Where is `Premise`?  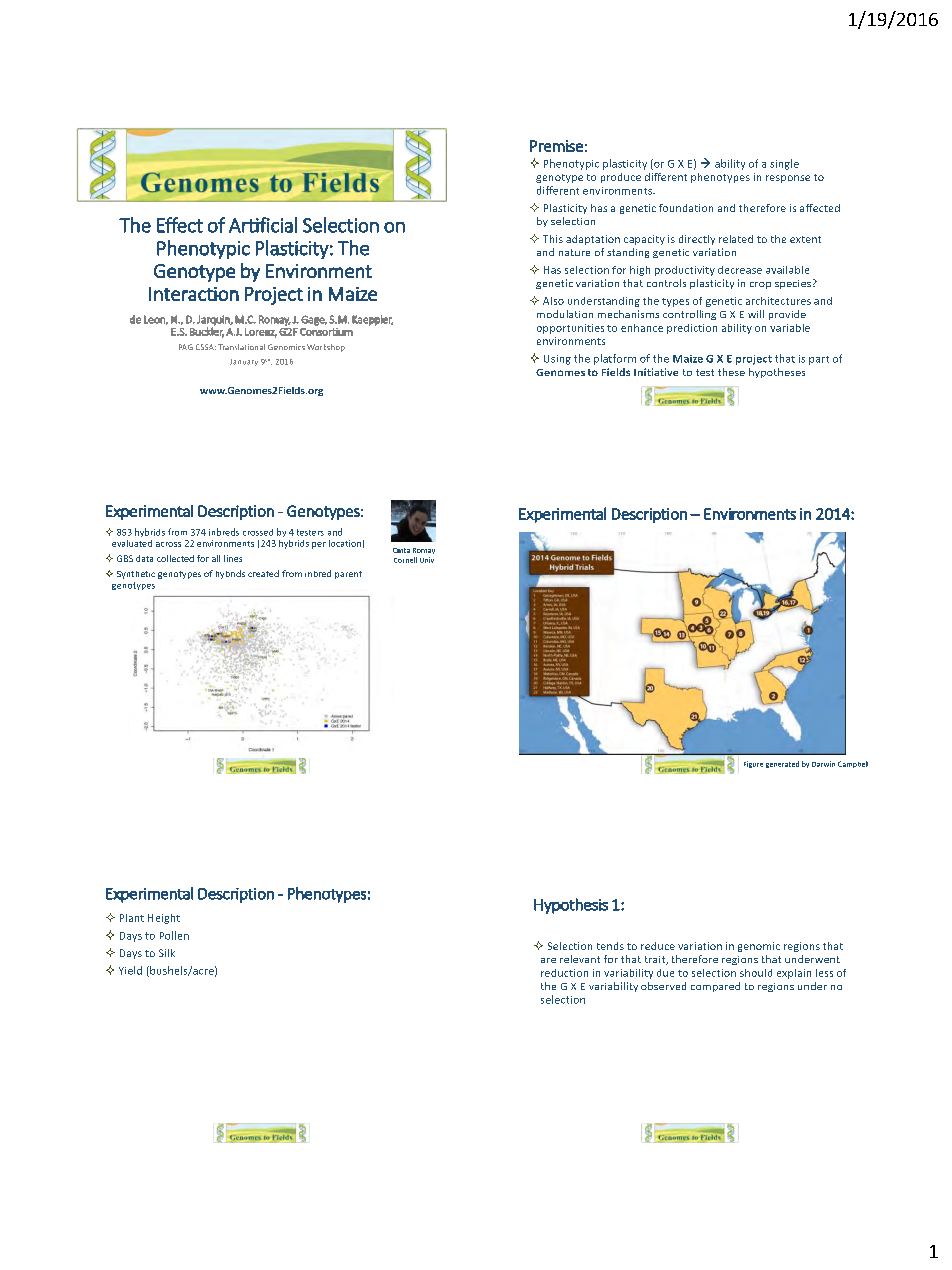
Premise is located at coordinates (556, 146).
